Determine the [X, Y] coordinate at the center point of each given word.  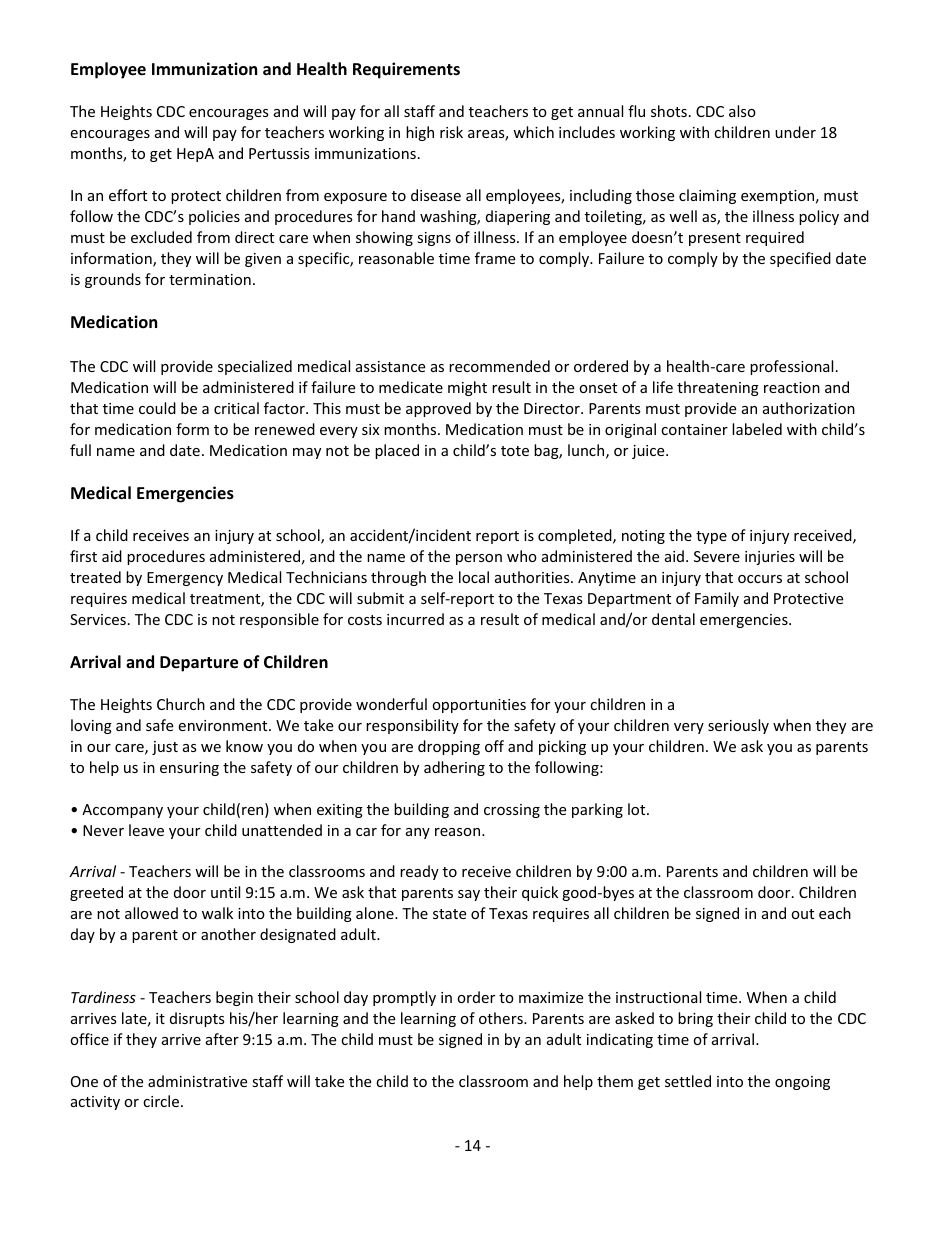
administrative [197, 1081]
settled [688, 1081]
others [502, 1018]
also [742, 111]
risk [451, 132]
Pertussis [279, 153]
